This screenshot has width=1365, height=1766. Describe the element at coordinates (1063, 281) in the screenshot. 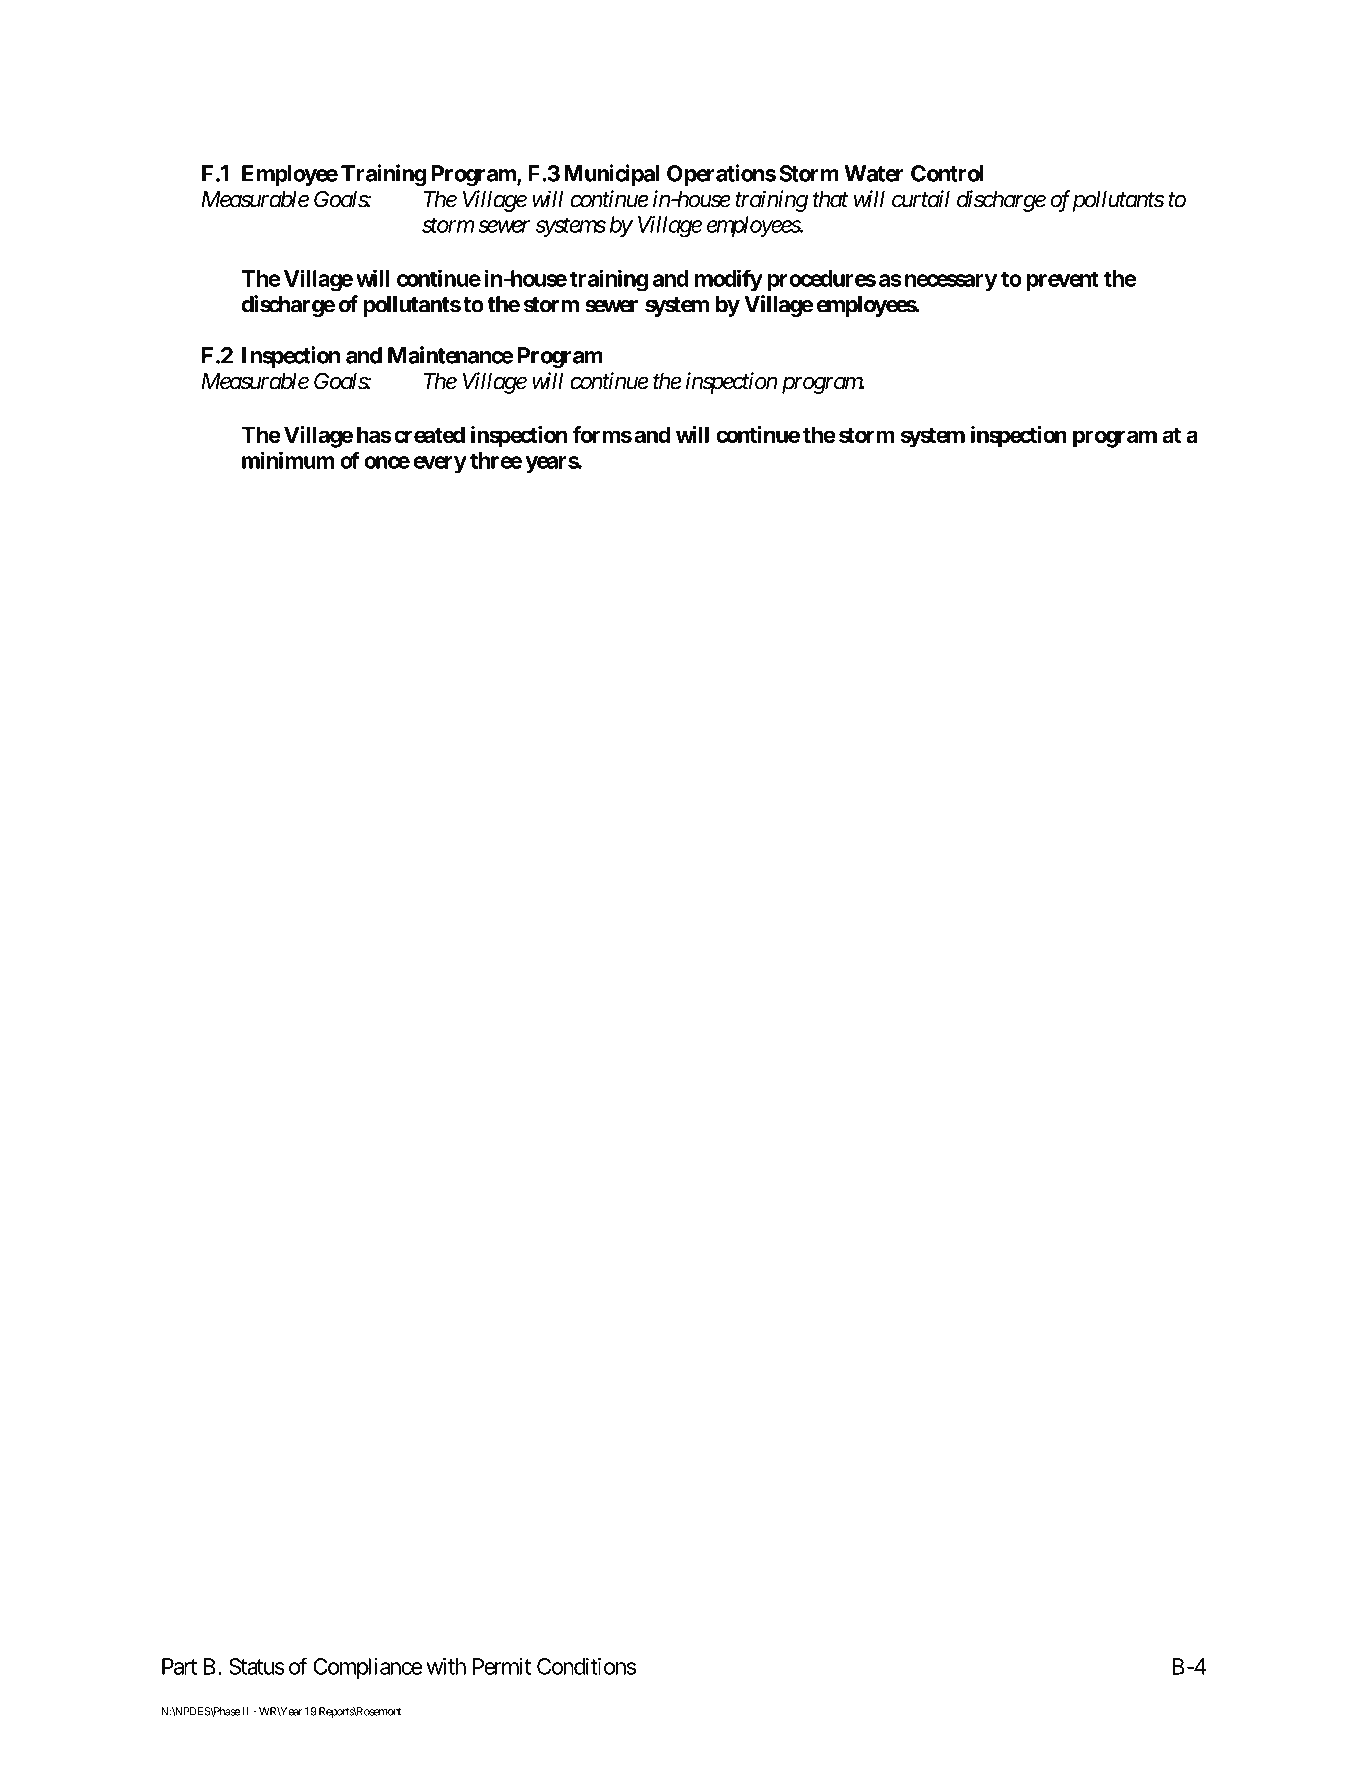

I see `prevent` at that location.
